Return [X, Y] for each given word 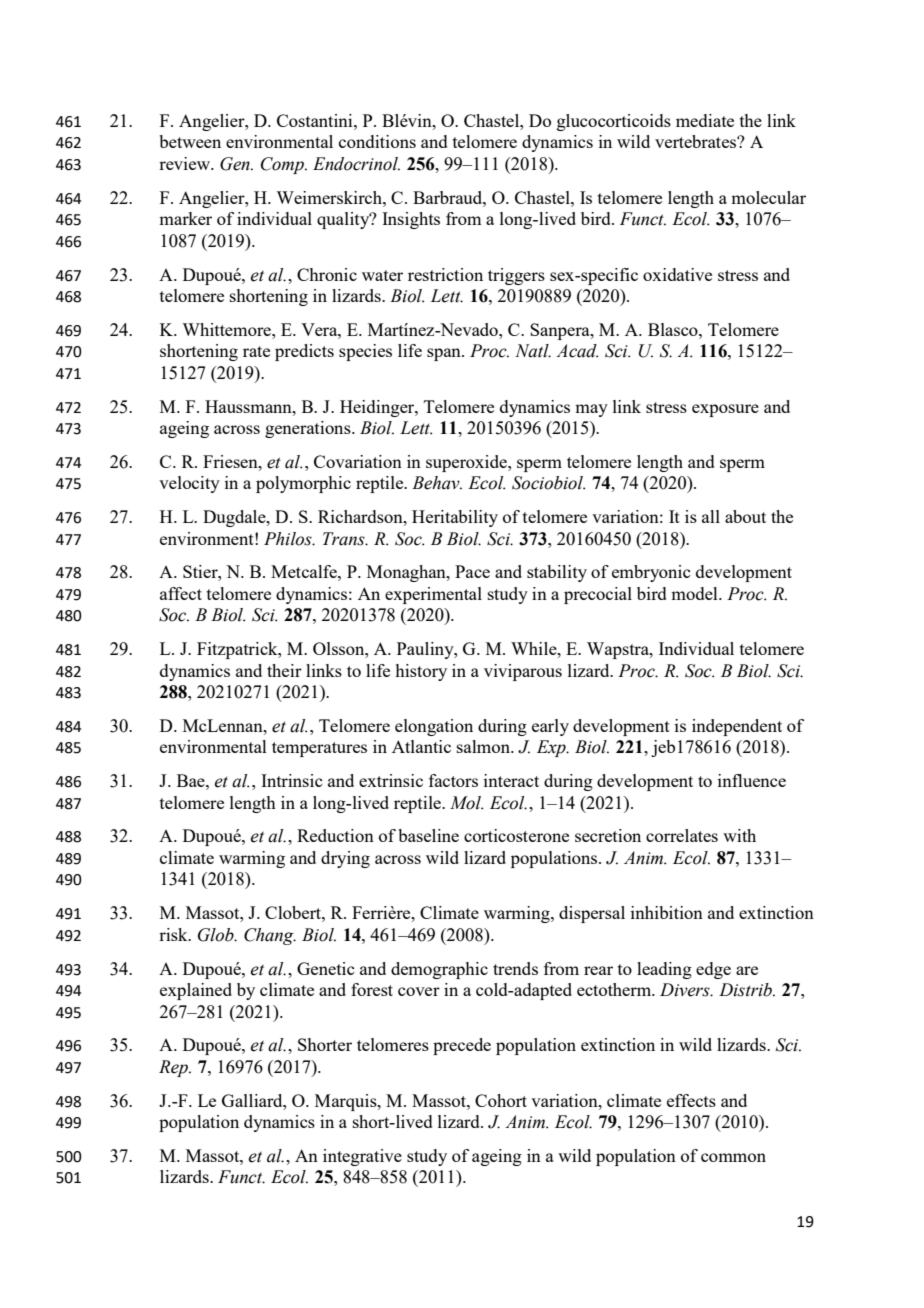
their [284, 670]
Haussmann [249, 406]
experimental [433, 595]
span [445, 354]
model [695, 593]
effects [691, 1100]
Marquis [347, 1102]
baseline [428, 835]
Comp [283, 165]
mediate [705, 120]
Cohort [501, 1100]
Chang [270, 936]
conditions [377, 141]
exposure [725, 410]
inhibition [667, 912]
